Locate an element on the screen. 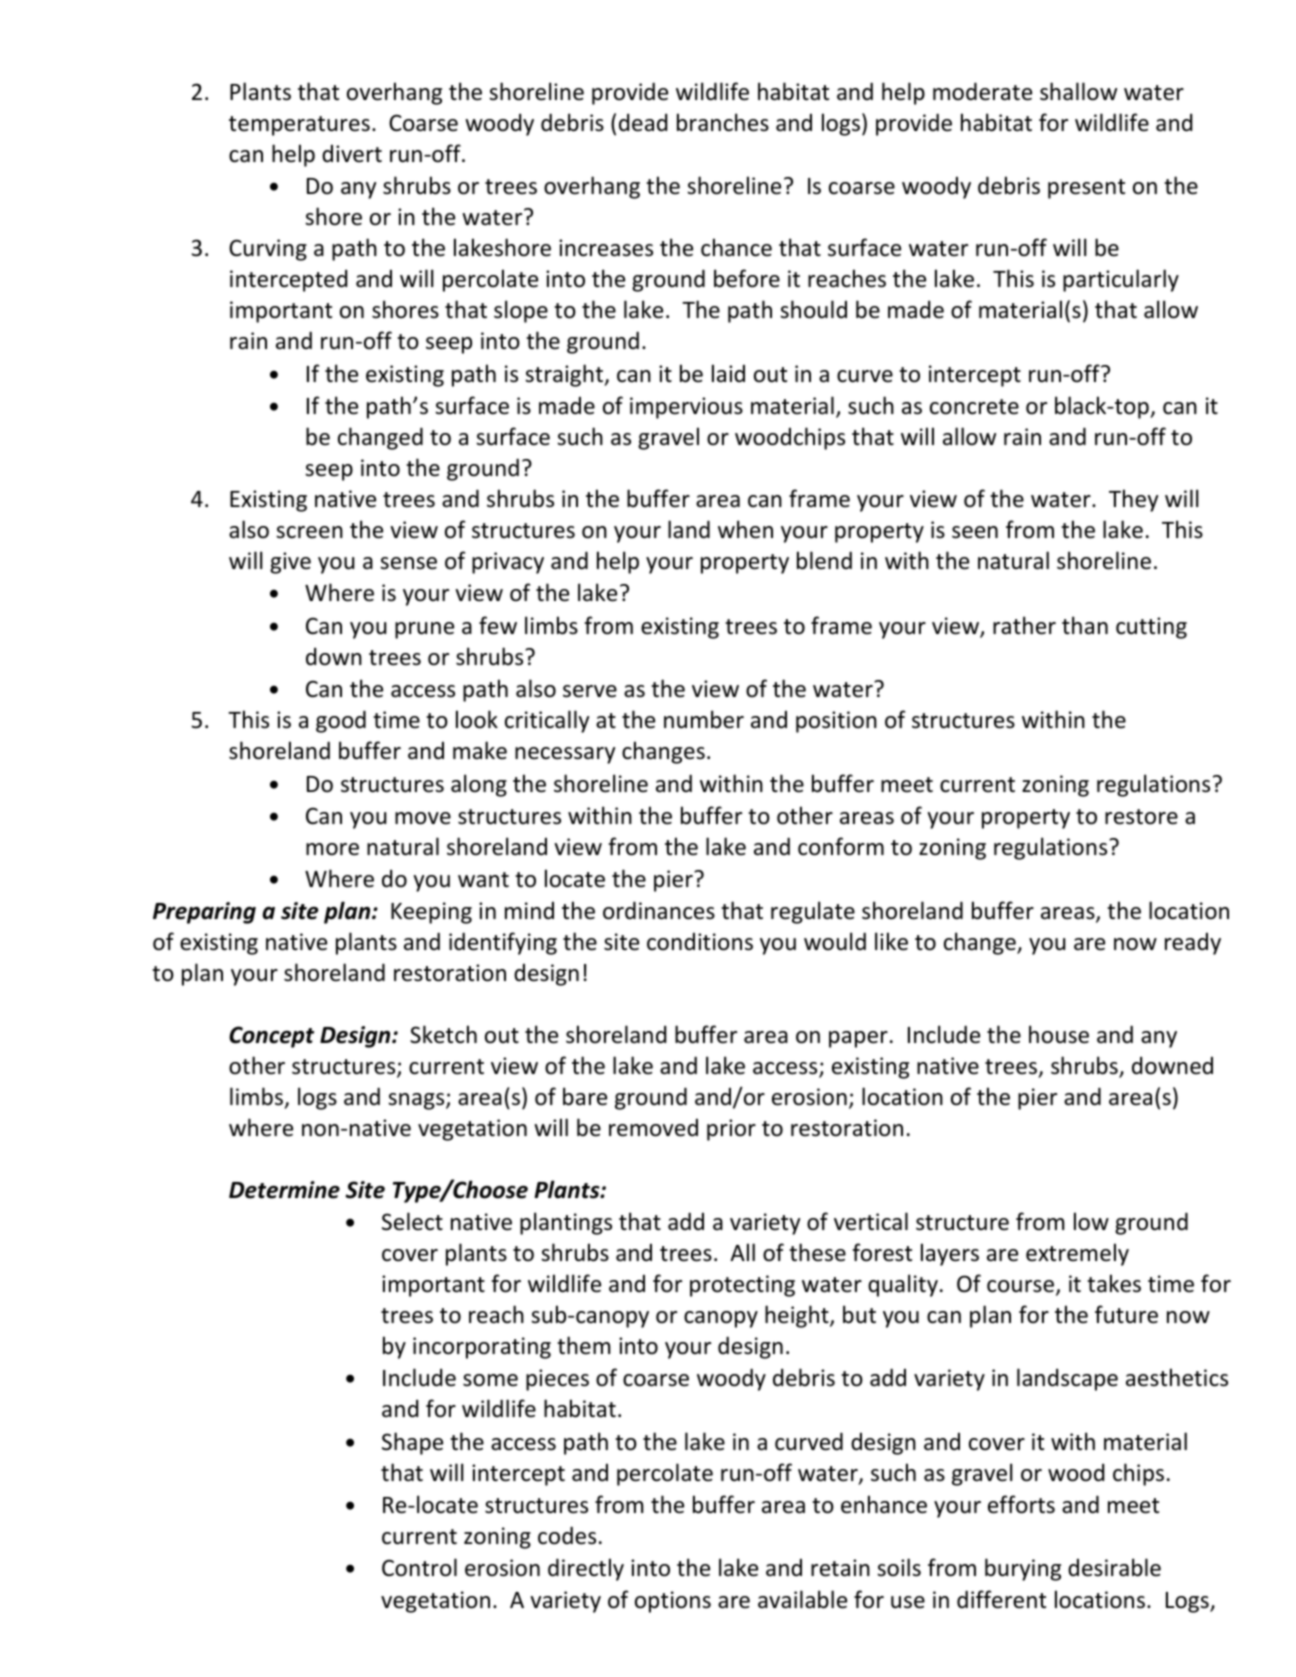 This screenshot has width=1296, height=1677. screen is located at coordinates (309, 532).
